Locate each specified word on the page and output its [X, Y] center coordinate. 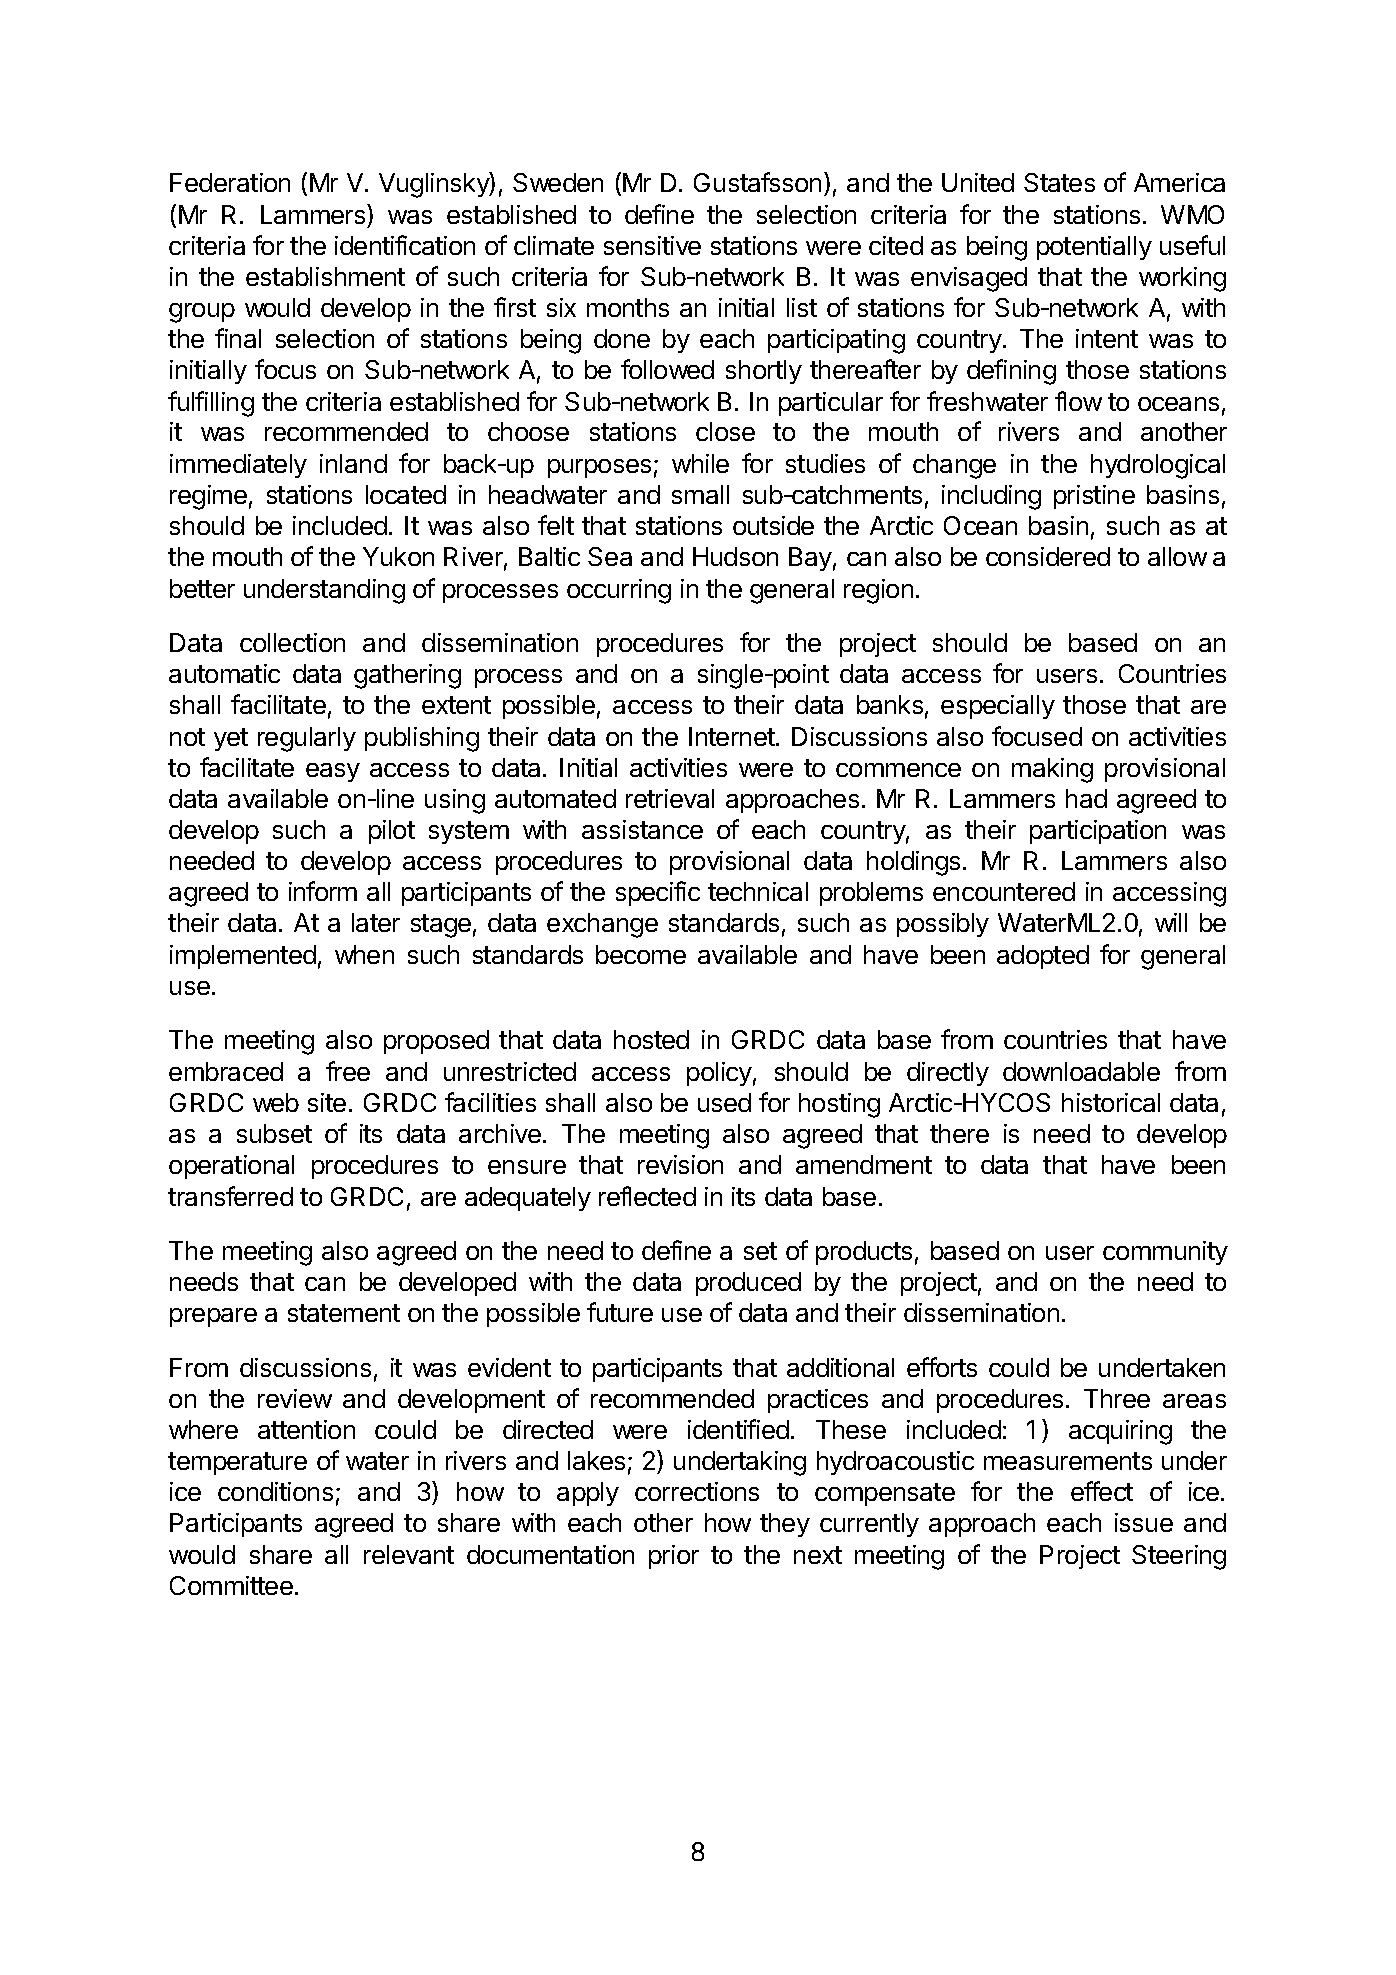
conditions [275, 1491]
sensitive [652, 245]
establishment [325, 276]
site [327, 1102]
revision [680, 1164]
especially [998, 707]
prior [674, 1557]
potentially [1094, 248]
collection [292, 642]
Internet [733, 736]
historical [1111, 1102]
